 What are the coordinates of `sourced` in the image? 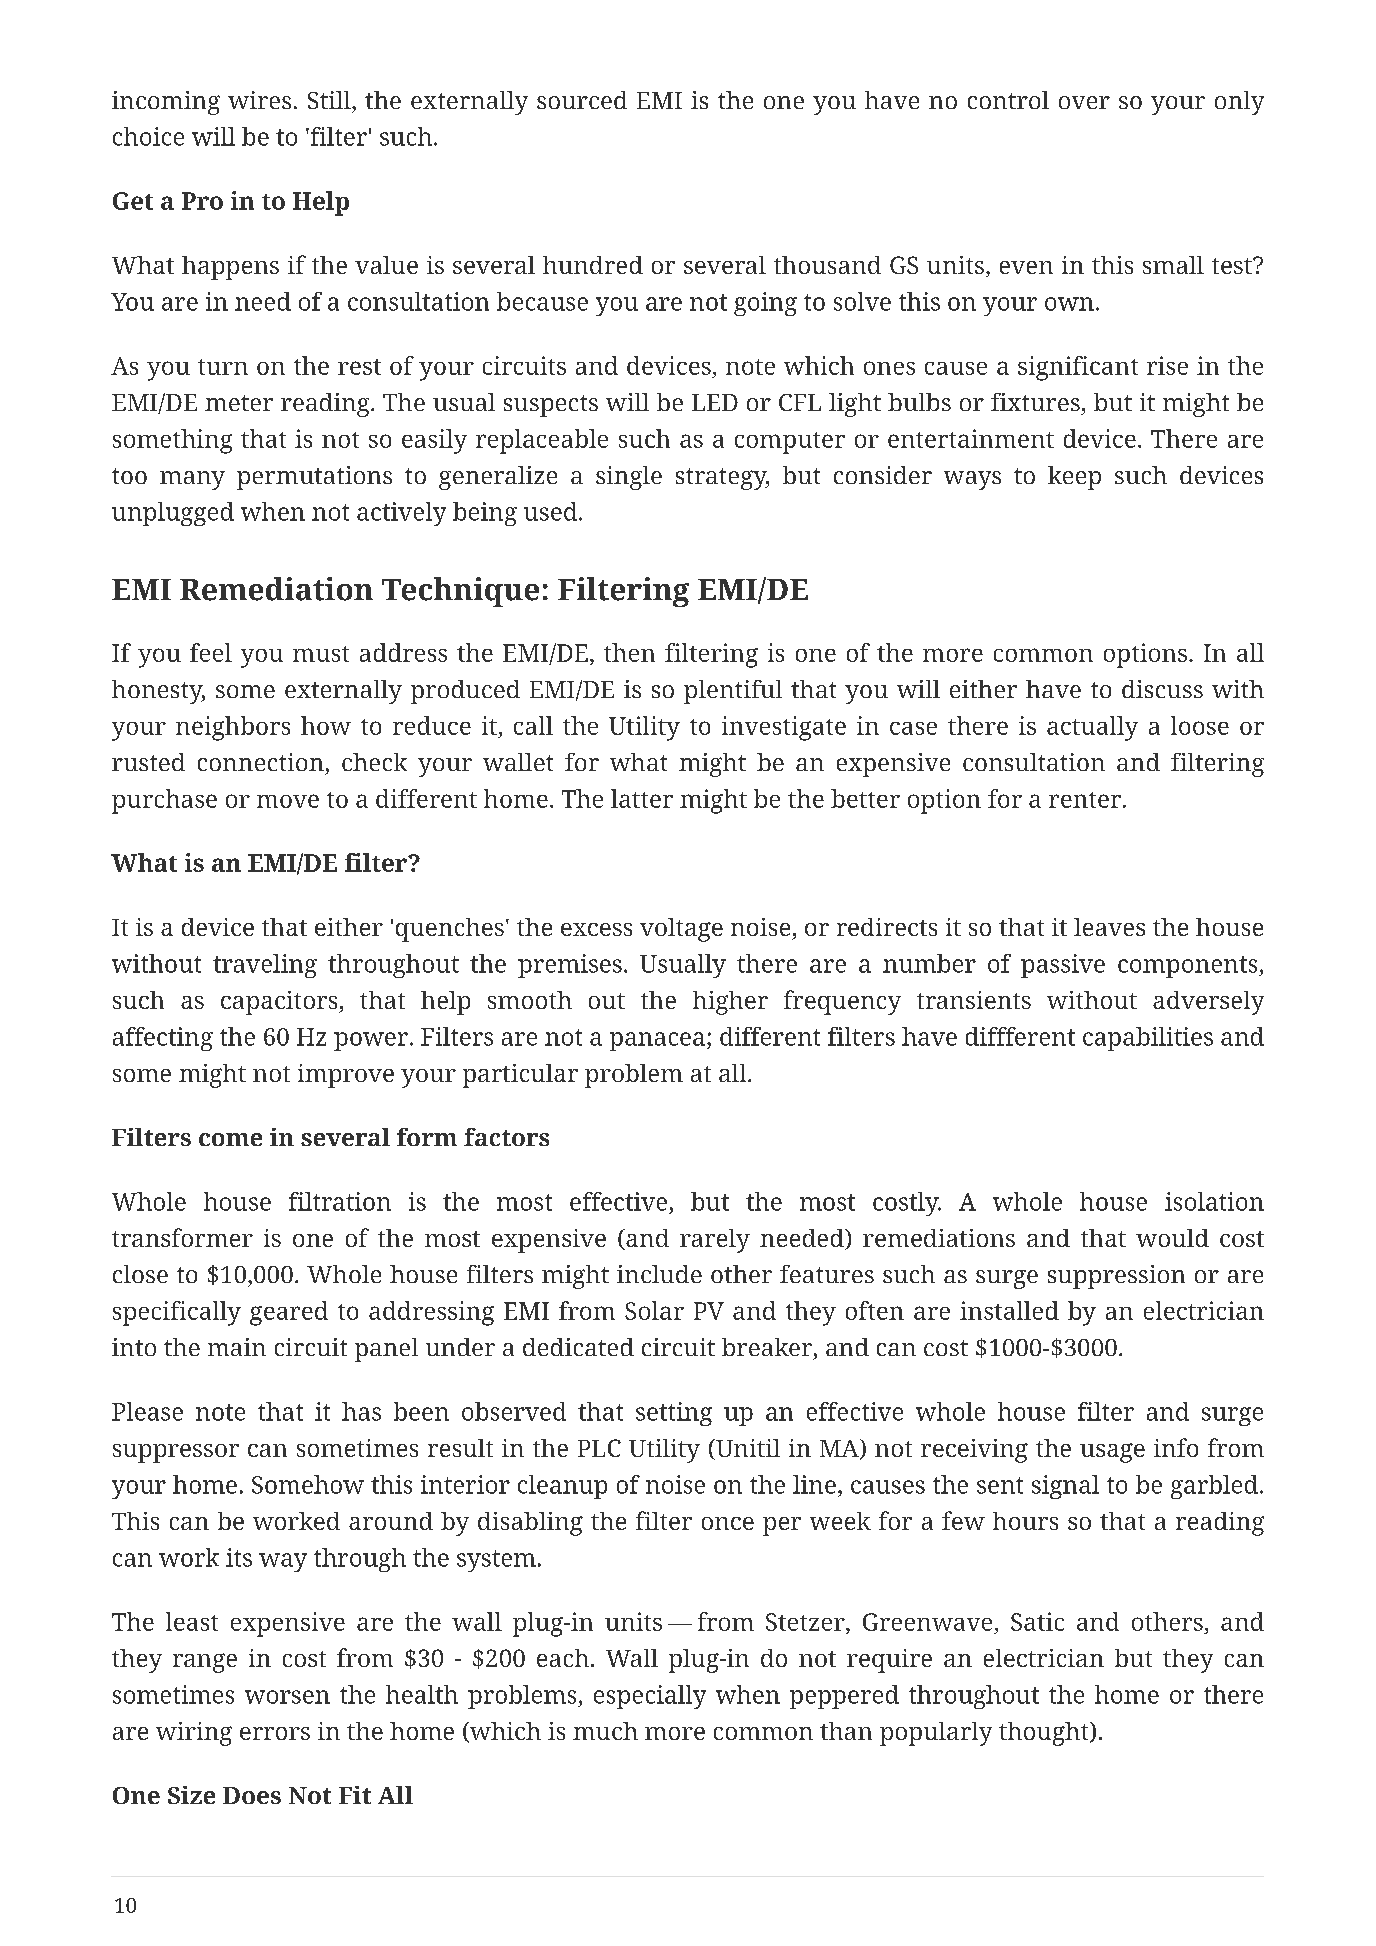 It's located at (582, 100).
